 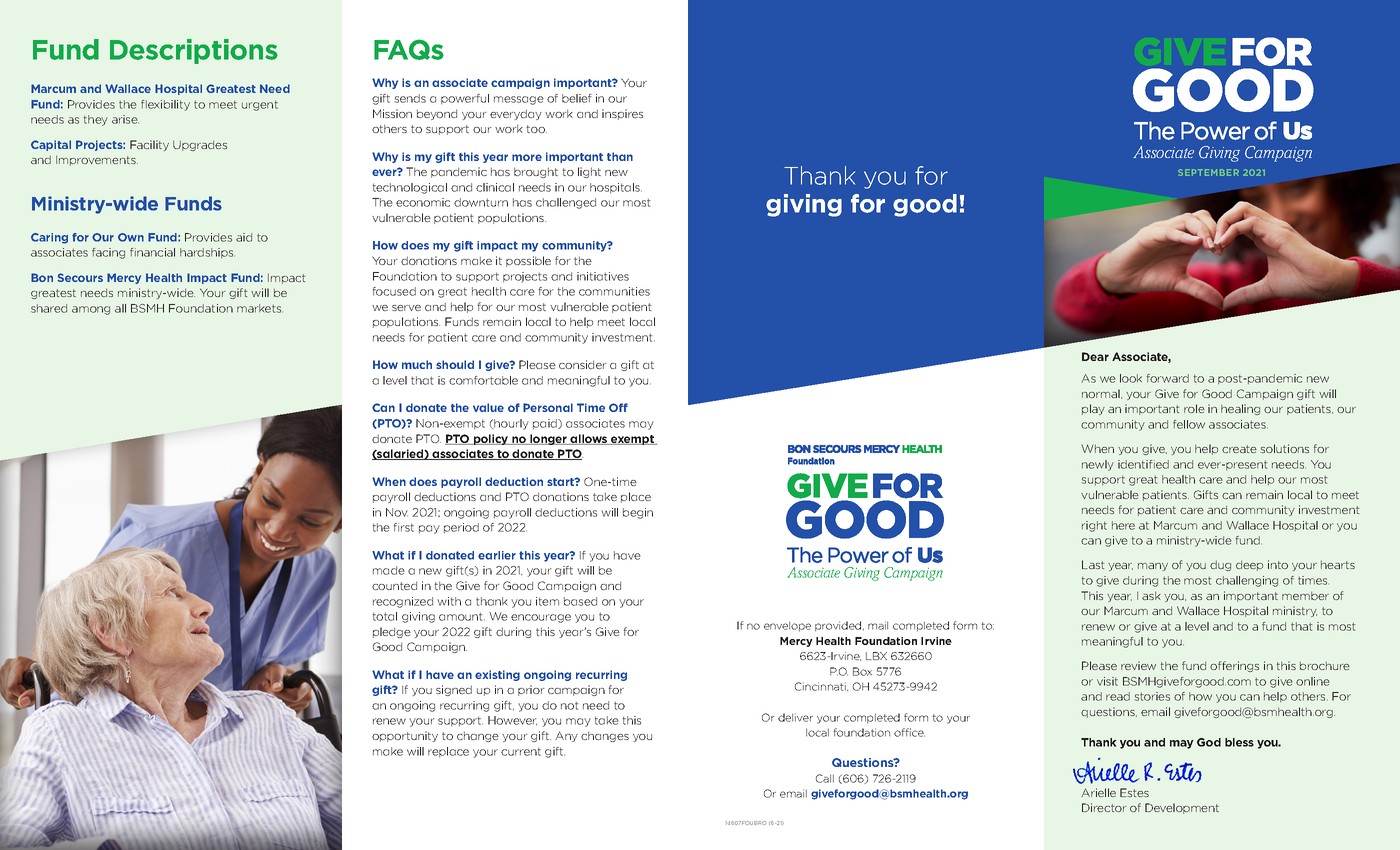 I want to click on SEPTEMBER, so click(x=1208, y=172).
